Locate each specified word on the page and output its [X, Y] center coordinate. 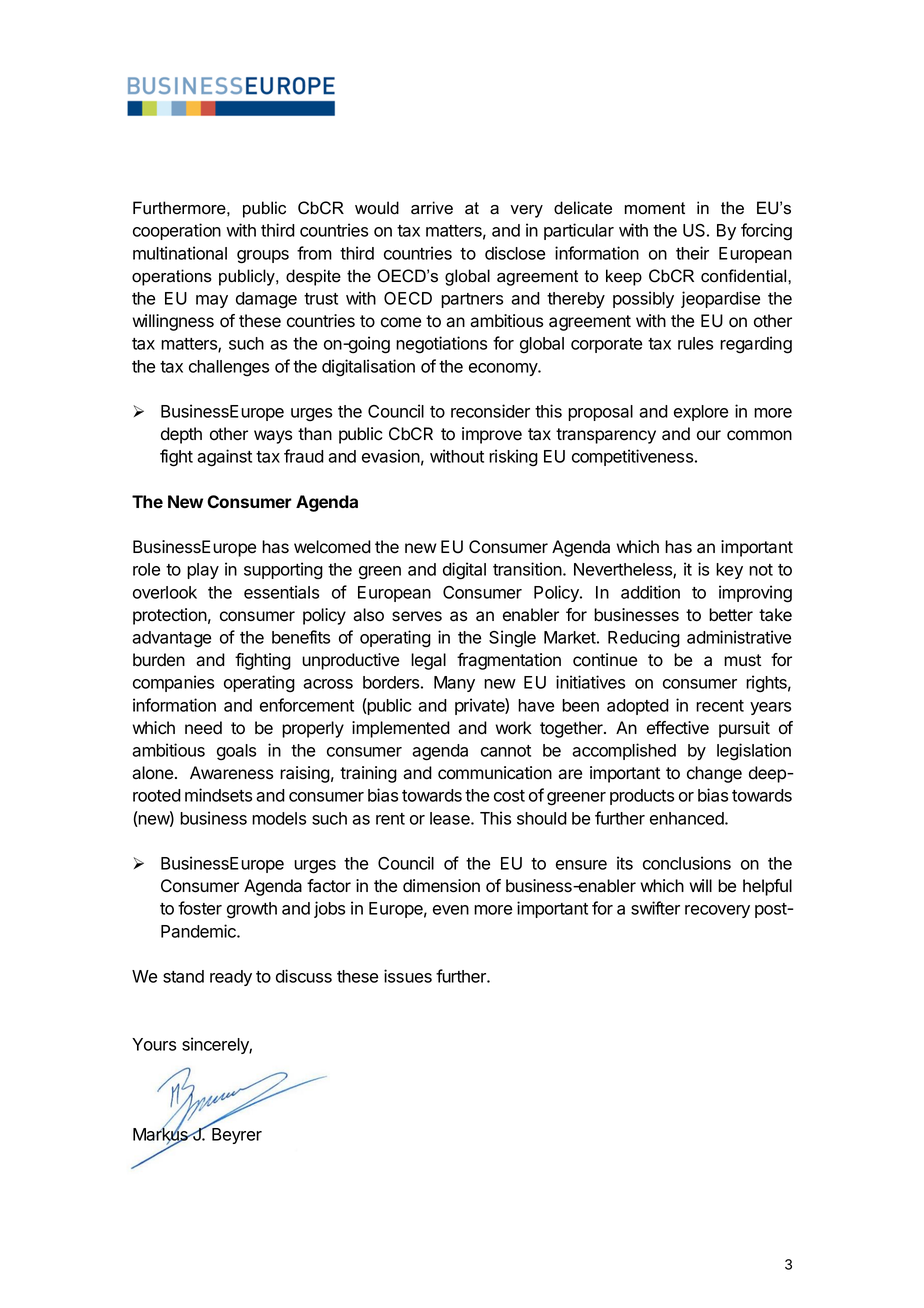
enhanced [688, 818]
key [729, 571]
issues [408, 976]
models [279, 818]
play [203, 571]
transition [528, 569]
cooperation [177, 231]
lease [451, 818]
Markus [161, 1135]
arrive [432, 208]
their [692, 253]
